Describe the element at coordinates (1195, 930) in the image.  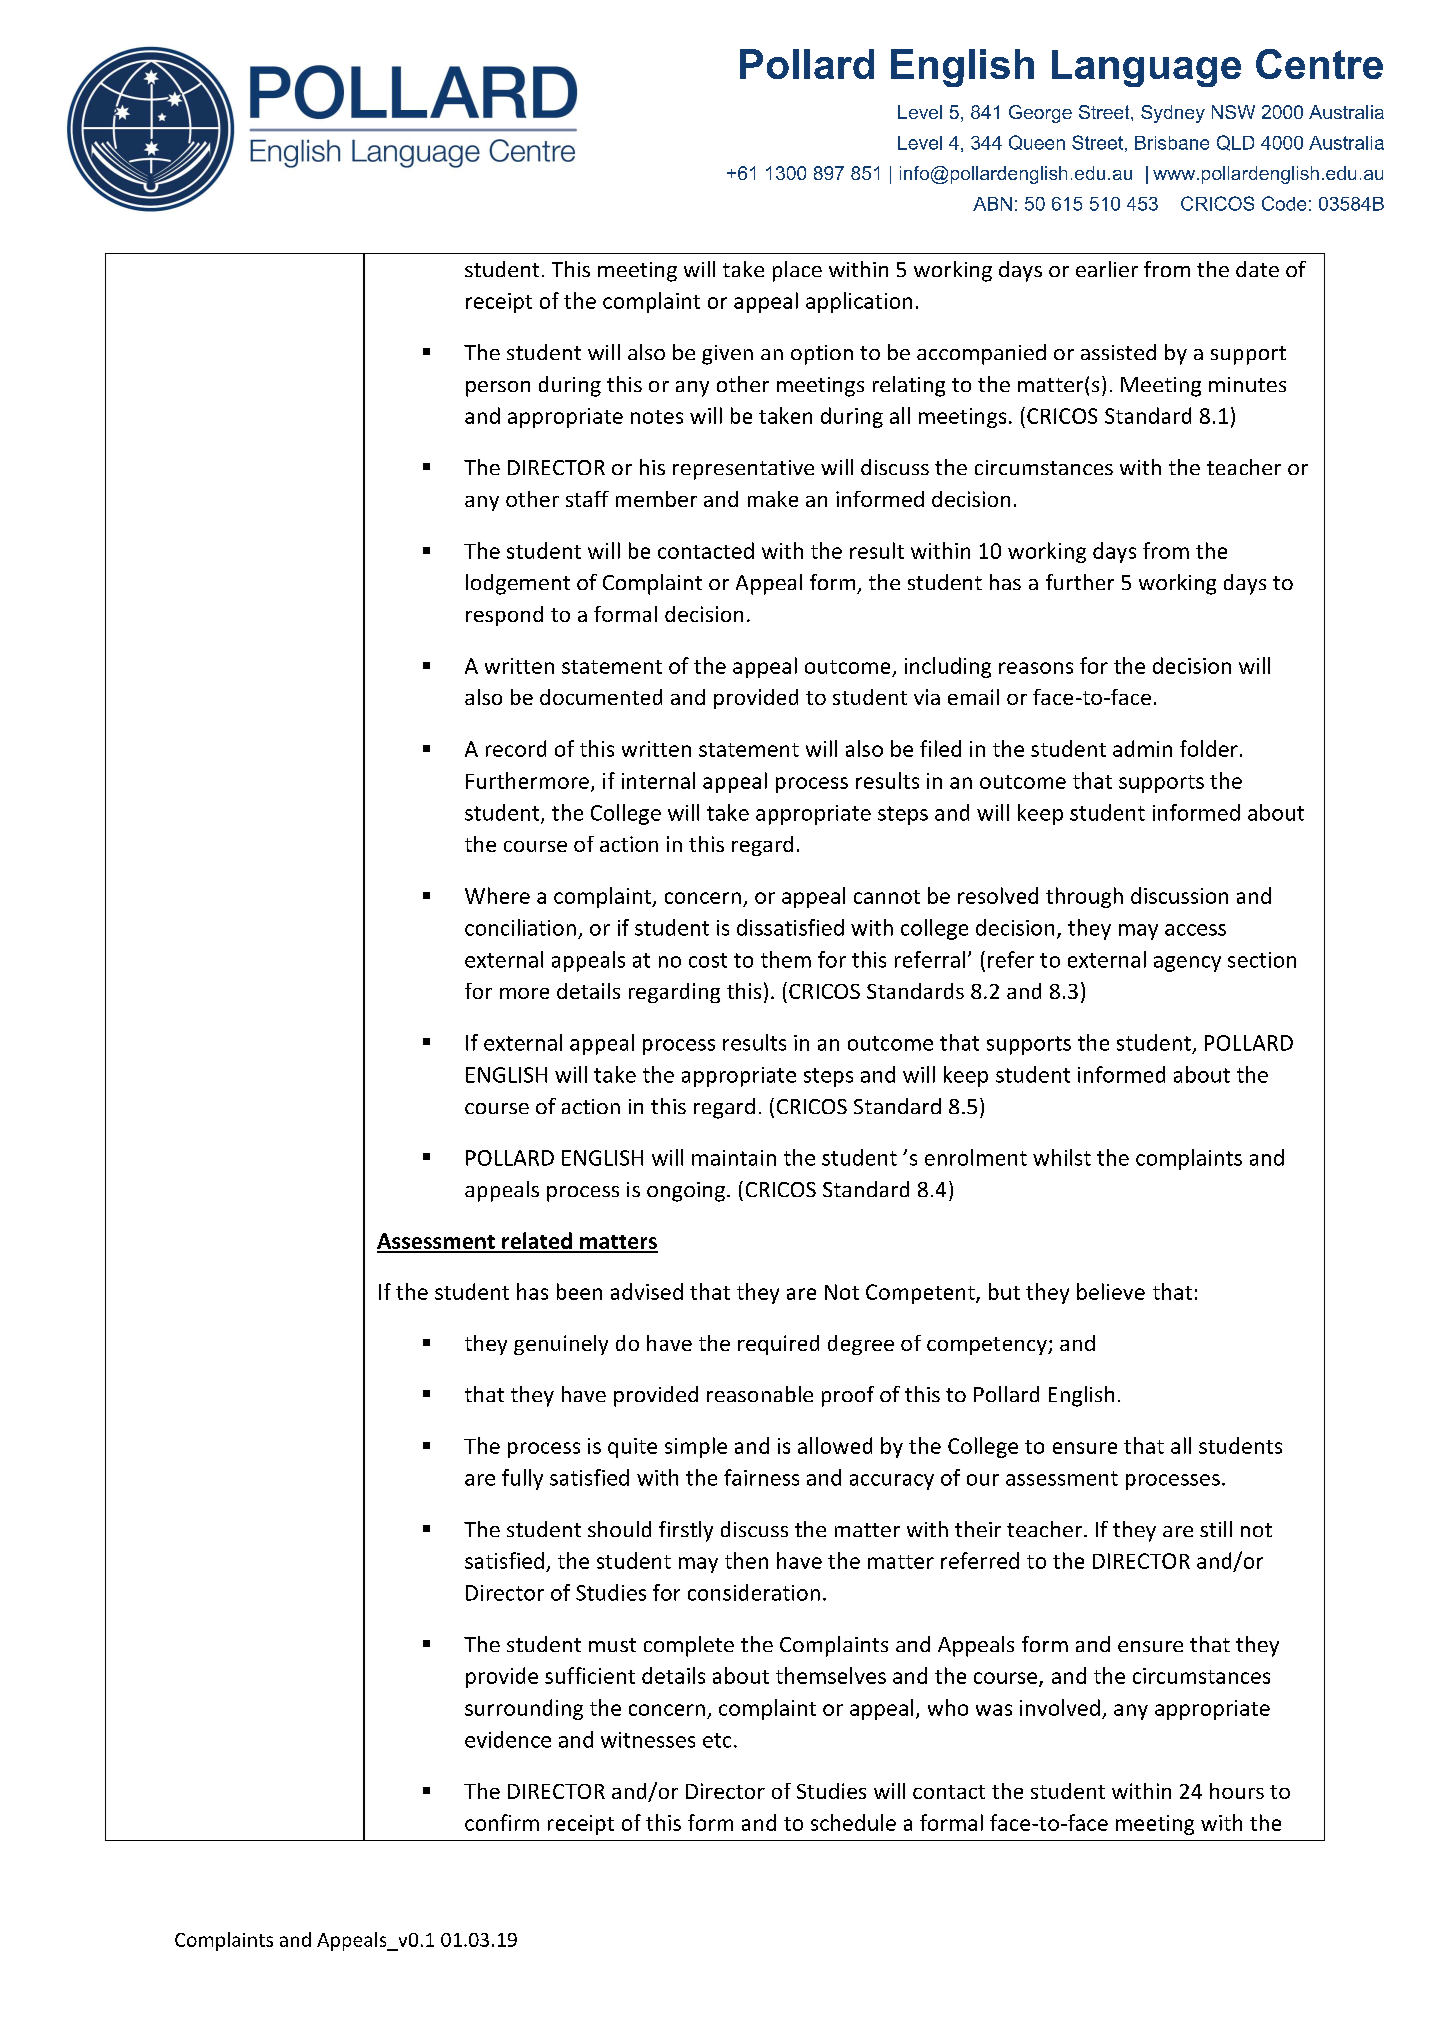
I see `access` at that location.
